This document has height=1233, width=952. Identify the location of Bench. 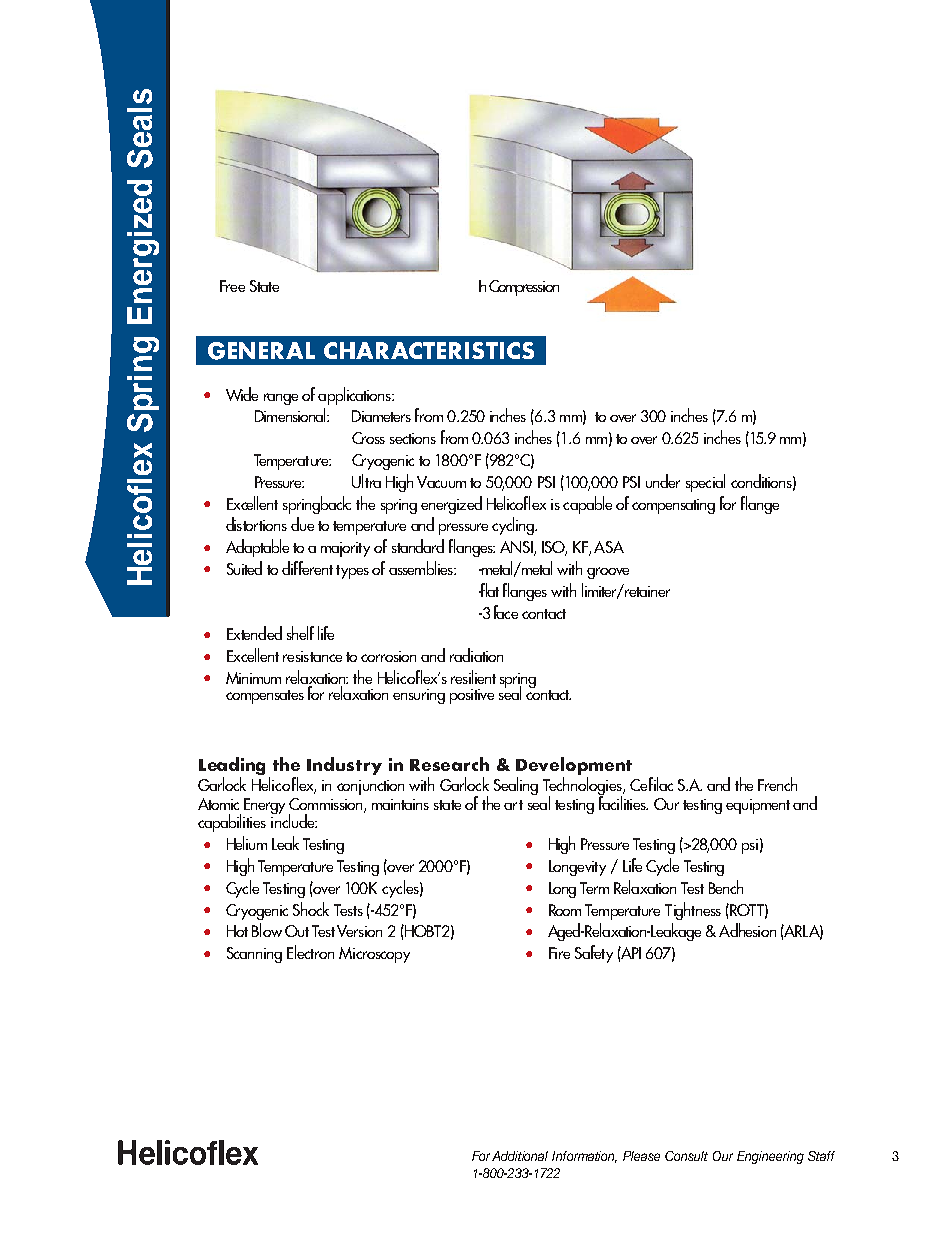
(726, 887).
